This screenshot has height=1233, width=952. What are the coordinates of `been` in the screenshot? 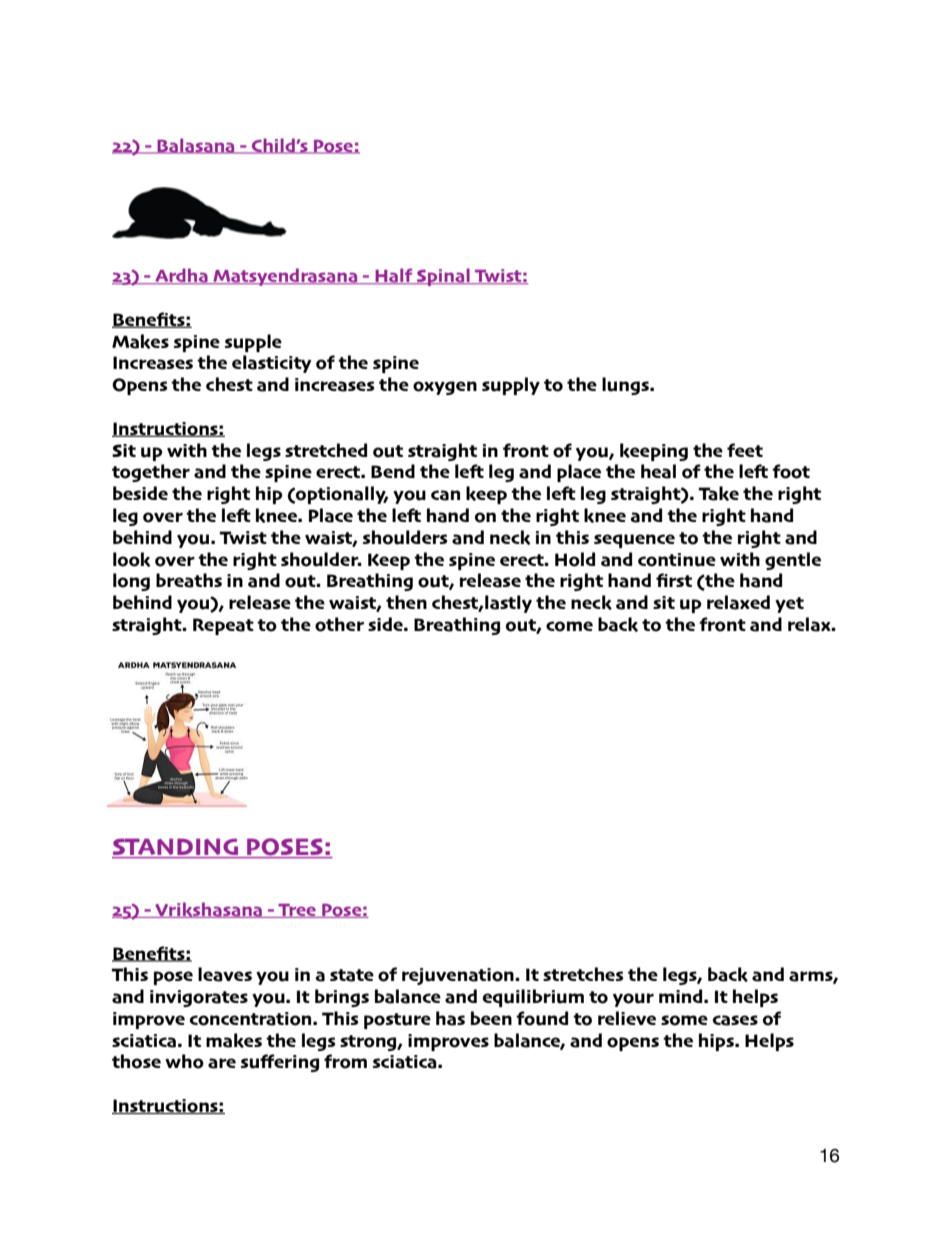 It's located at (491, 1018).
